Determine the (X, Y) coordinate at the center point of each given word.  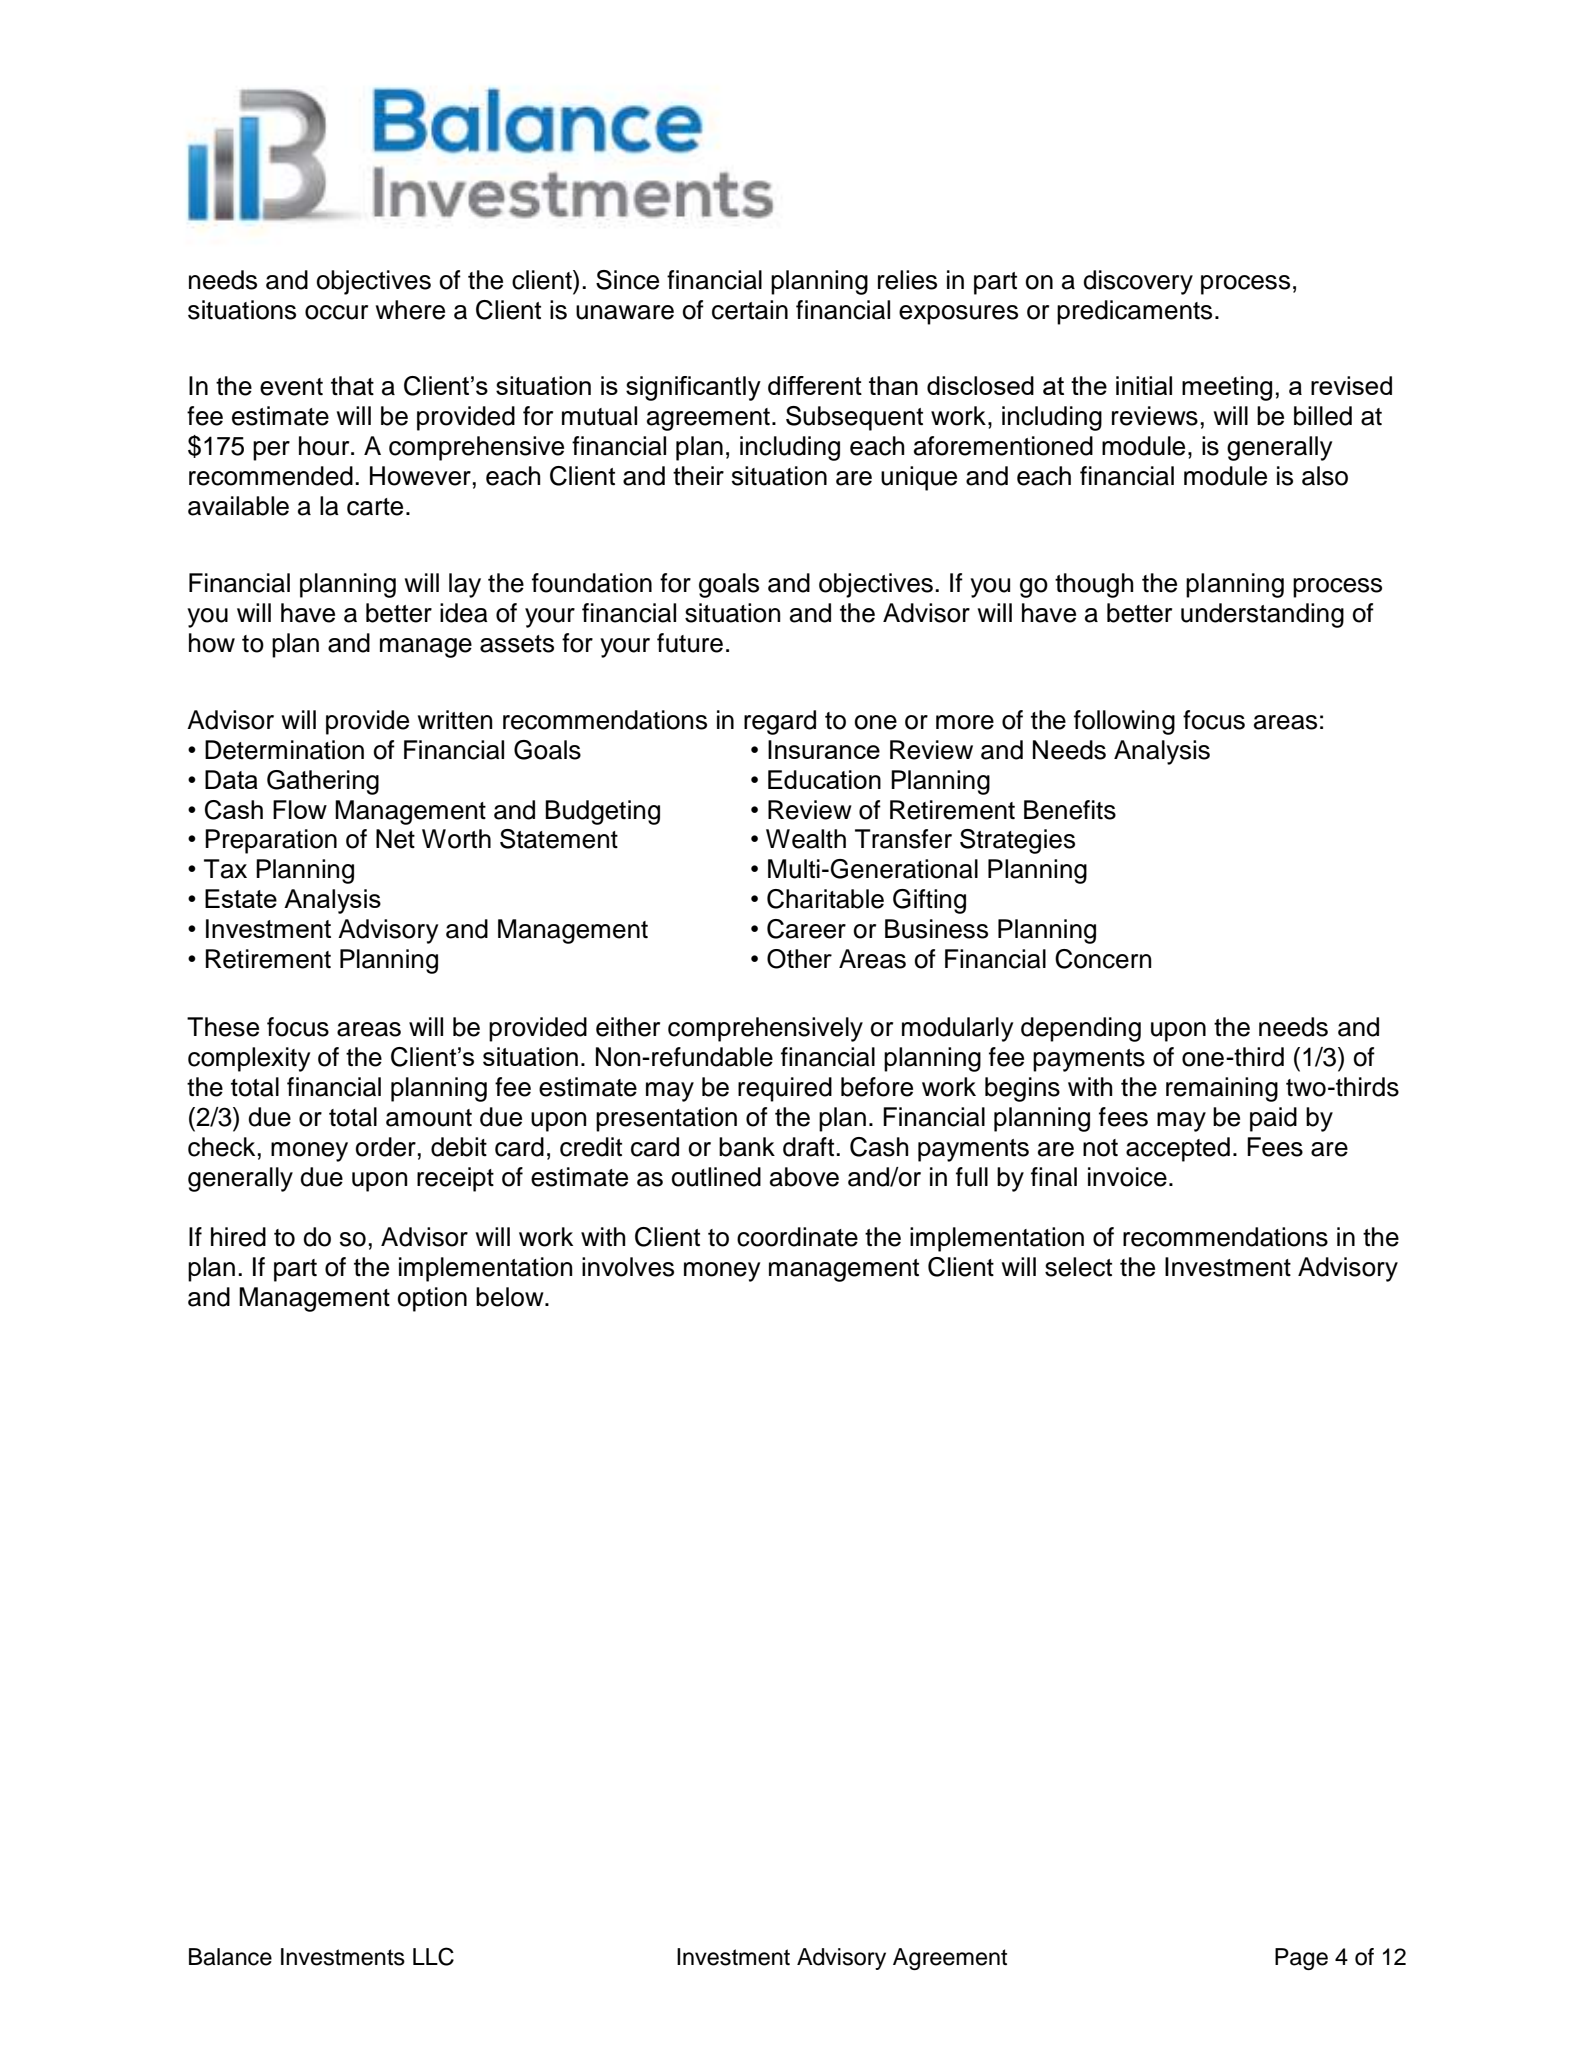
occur (336, 312)
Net (395, 839)
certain (750, 310)
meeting (1227, 388)
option (432, 1299)
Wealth (806, 839)
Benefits (1070, 810)
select (1078, 1267)
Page (1301, 1959)
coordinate (797, 1237)
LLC (433, 1956)
